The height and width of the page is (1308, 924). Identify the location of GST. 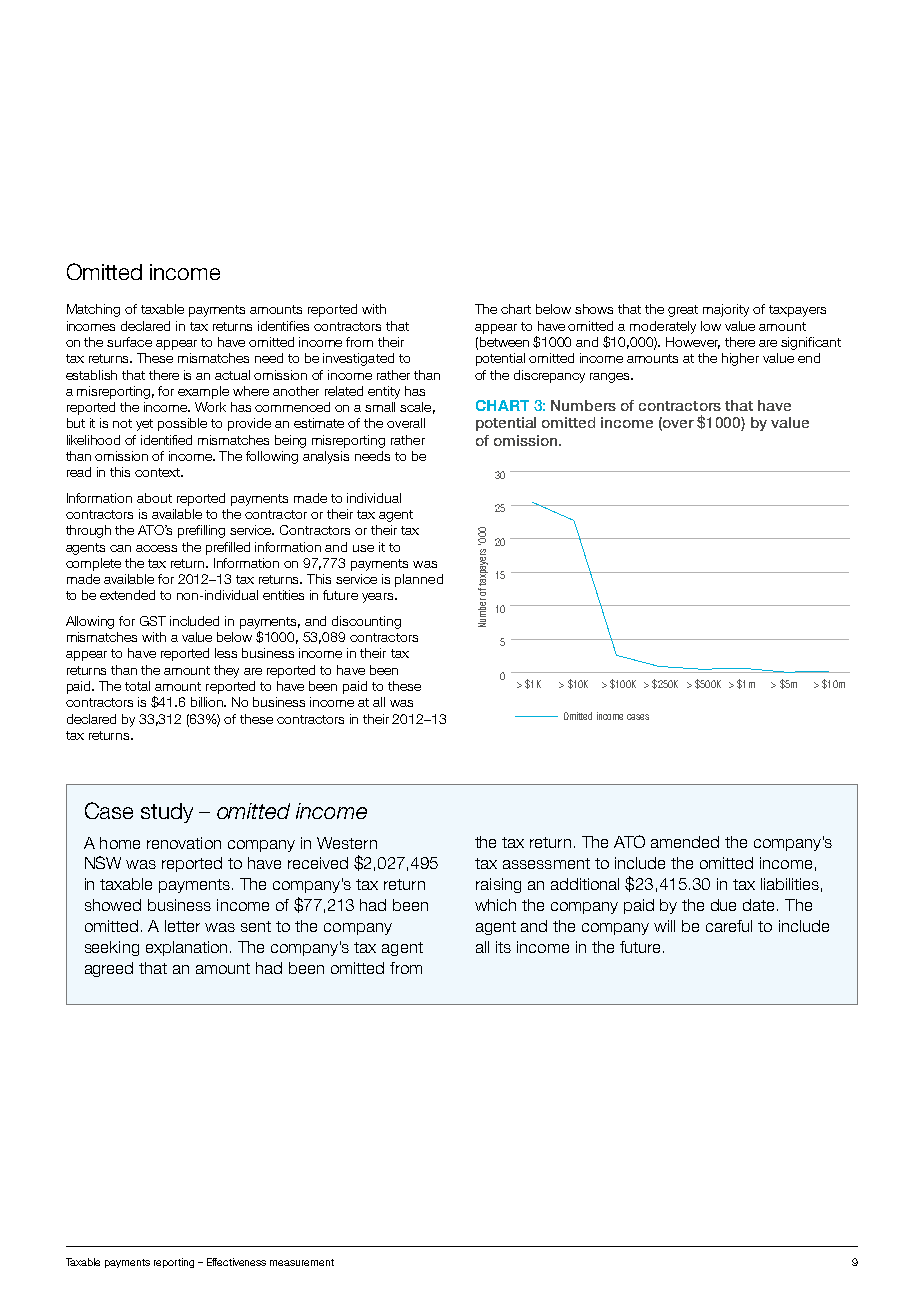
(153, 621).
